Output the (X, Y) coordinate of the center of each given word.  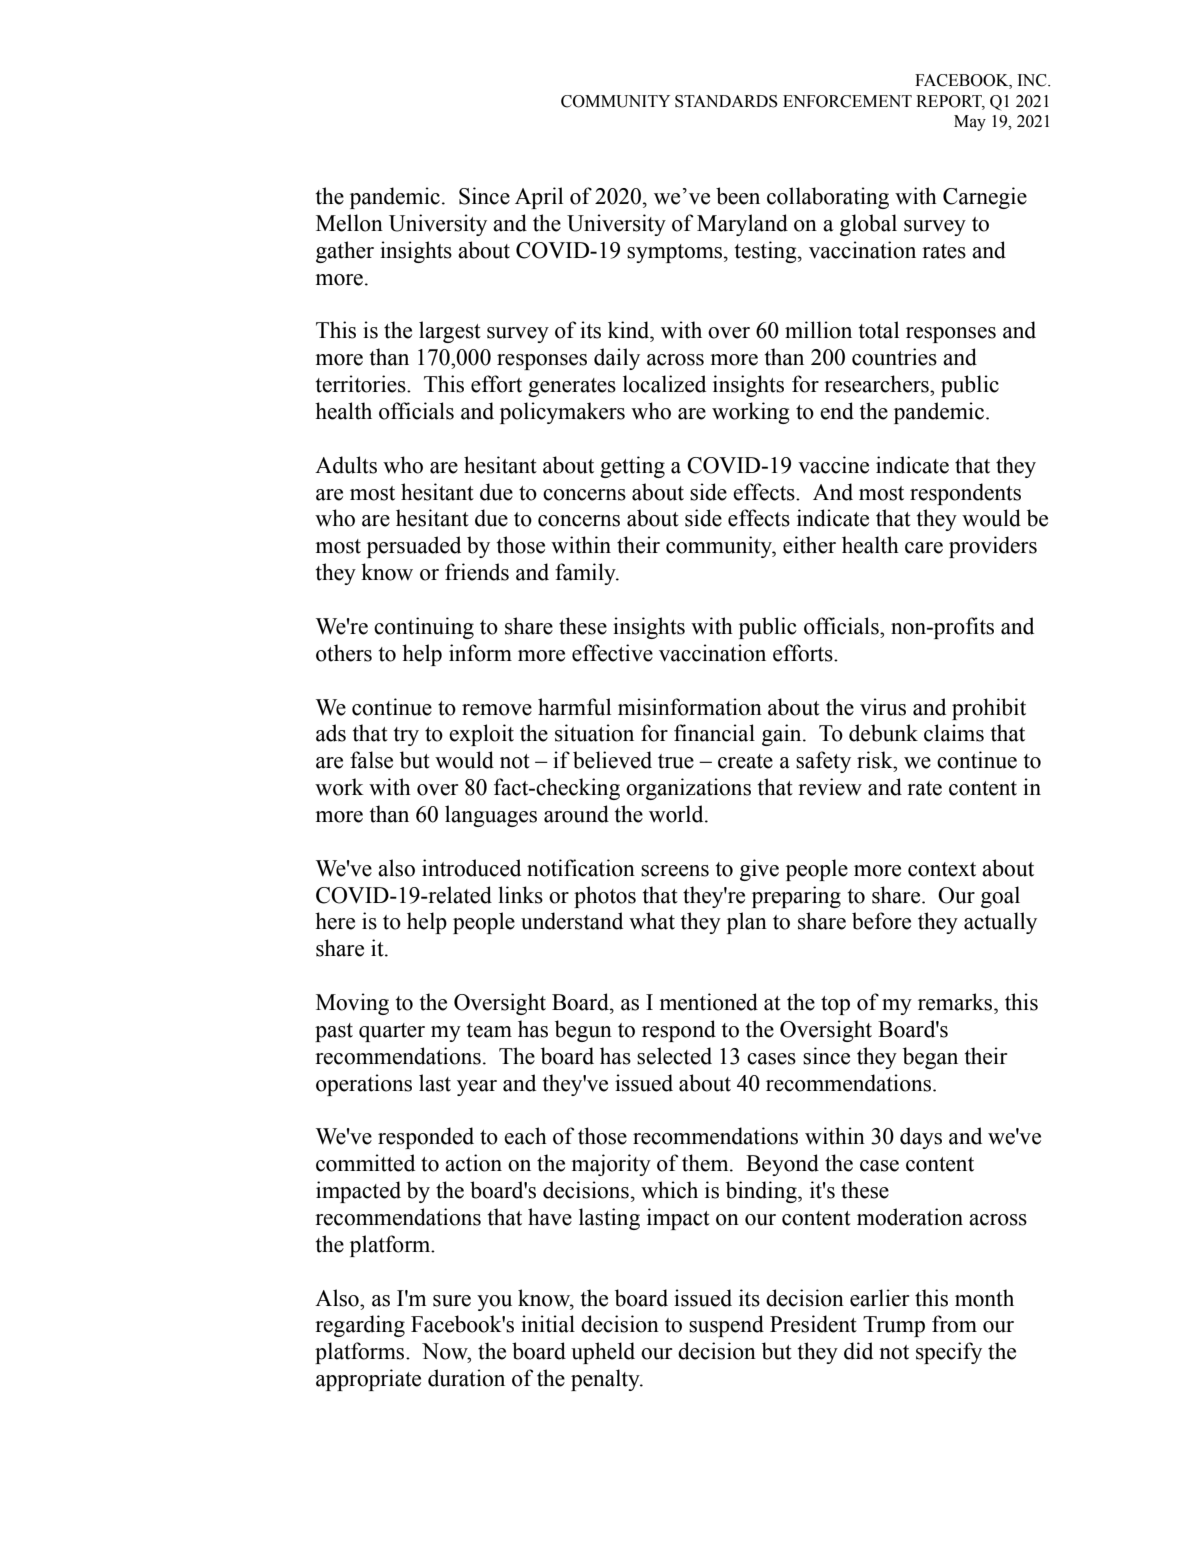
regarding (360, 1326)
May (970, 123)
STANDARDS (726, 101)
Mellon (349, 223)
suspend (726, 1326)
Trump (894, 1326)
